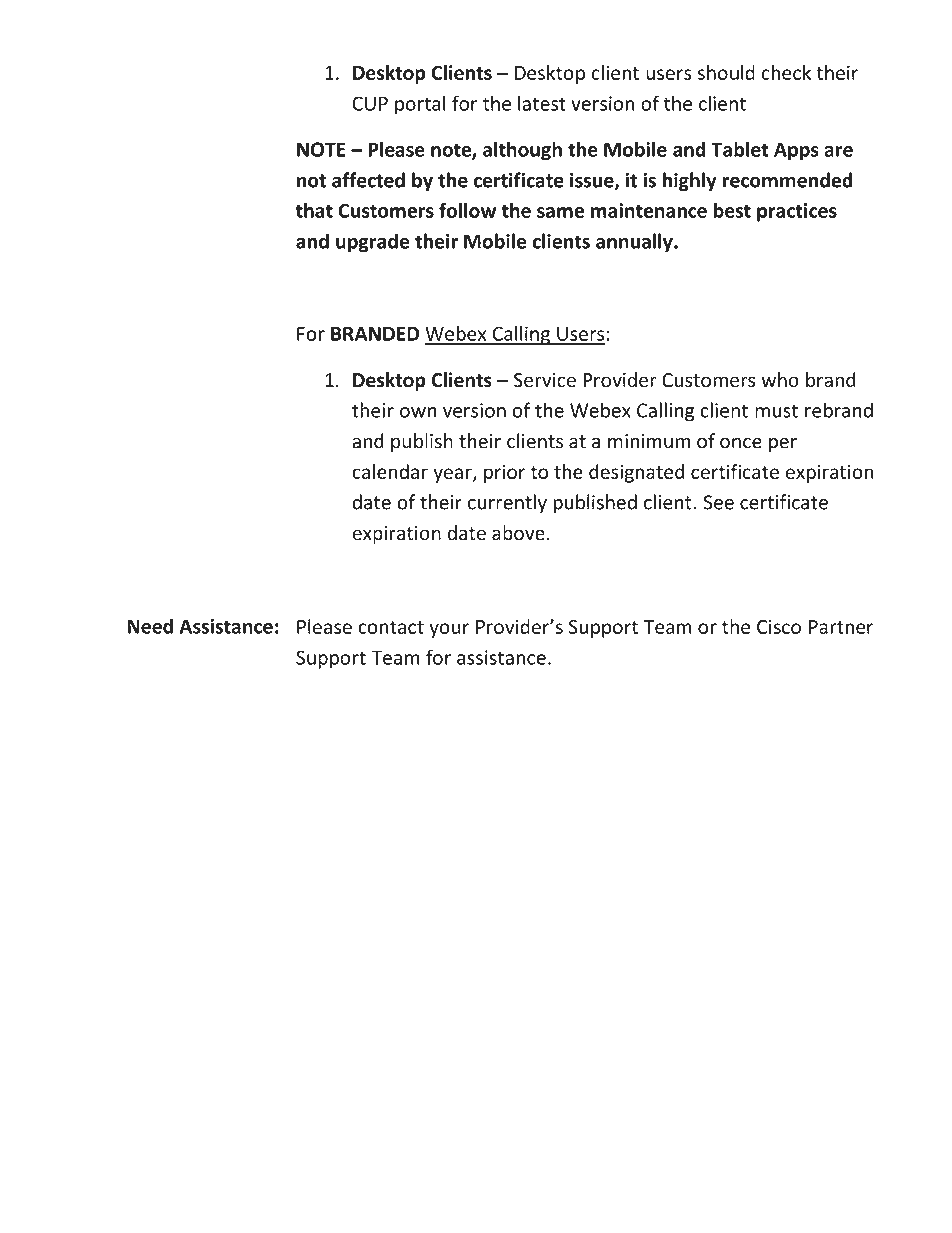 The width and height of the screenshot is (952, 1233). Describe the element at coordinates (418, 412) in the screenshot. I see `own` at that location.
